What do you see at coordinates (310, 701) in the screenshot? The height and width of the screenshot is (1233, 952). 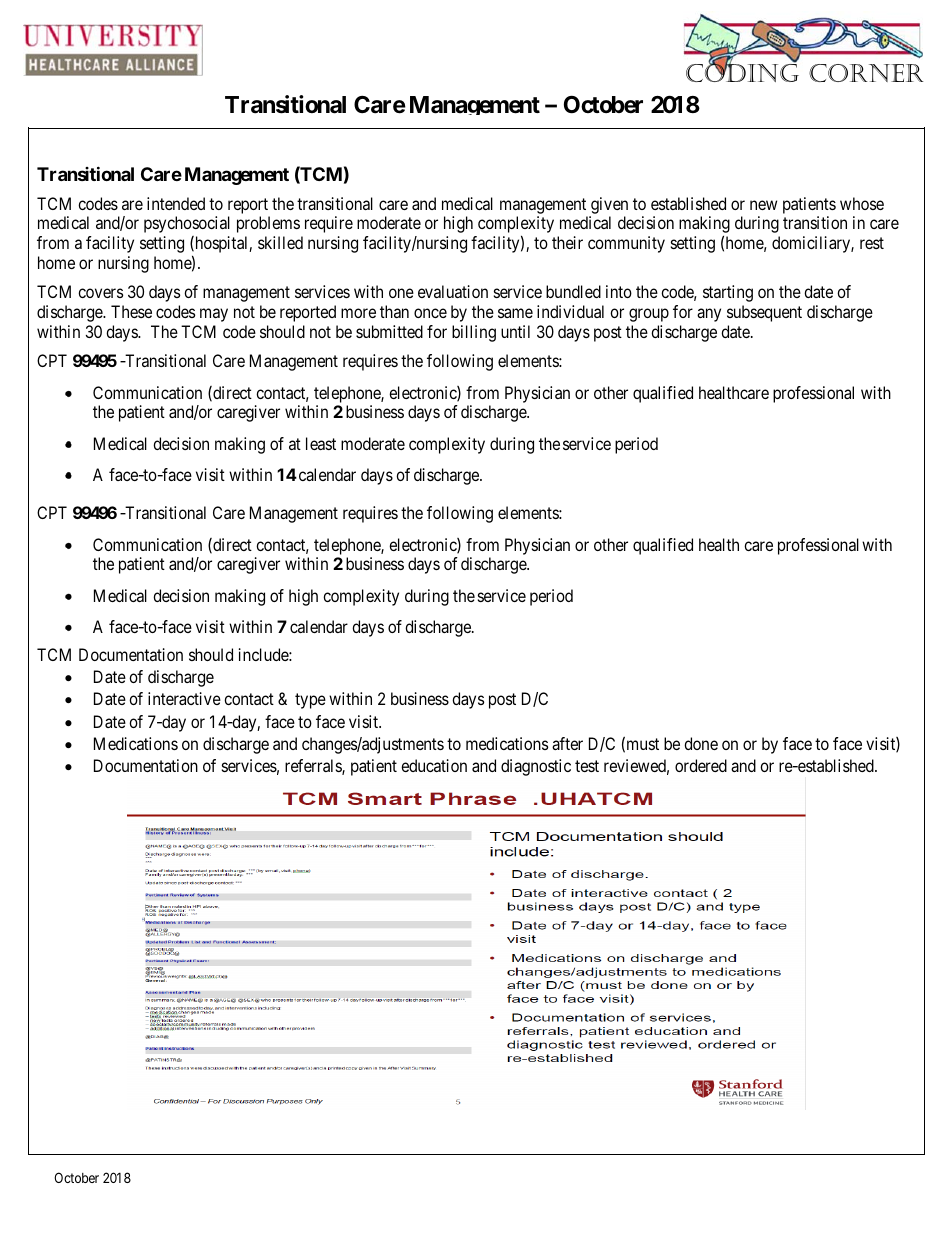 I see `type` at bounding box center [310, 701].
